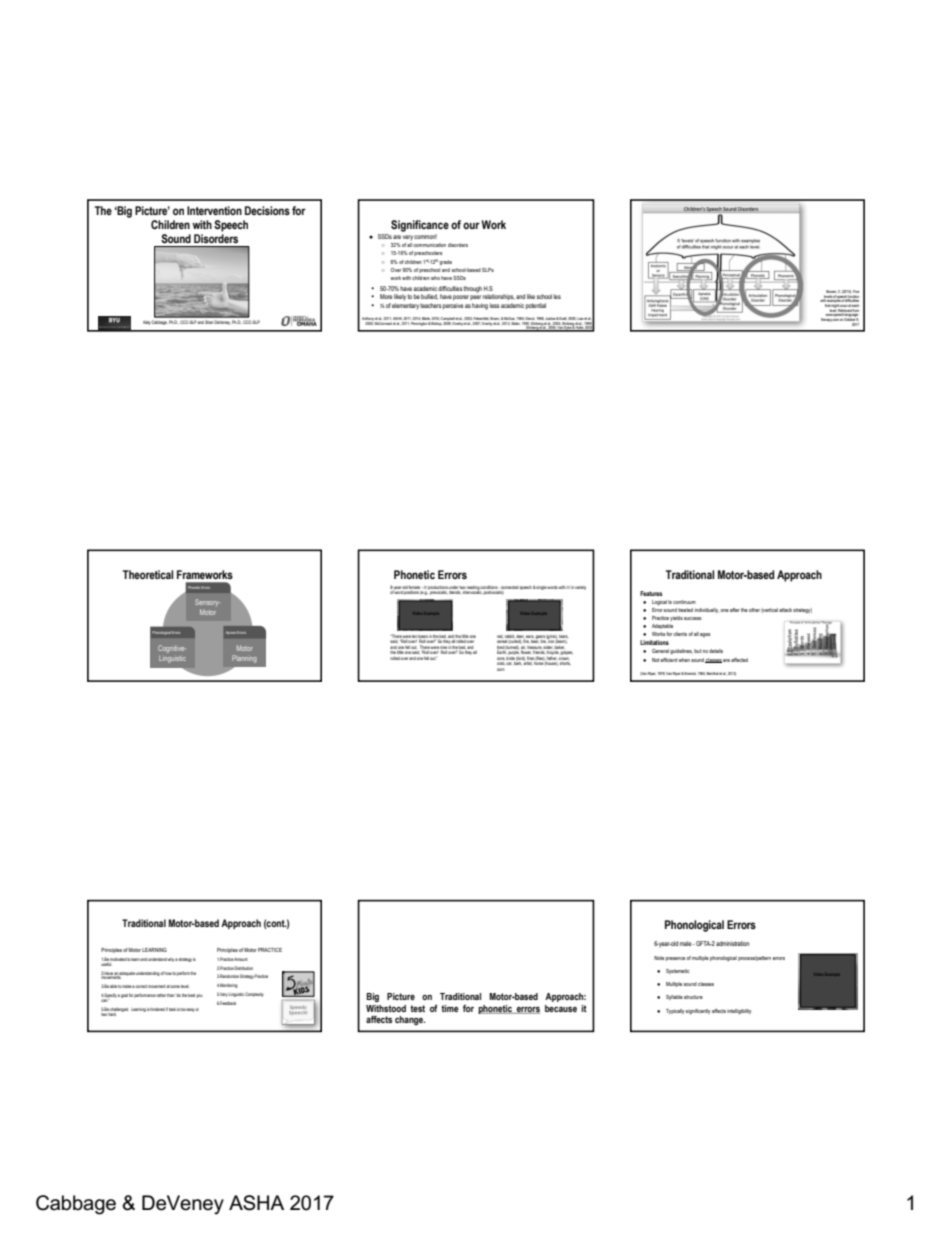  Describe the element at coordinates (214, 210) in the image. I see `Intervention` at that location.
